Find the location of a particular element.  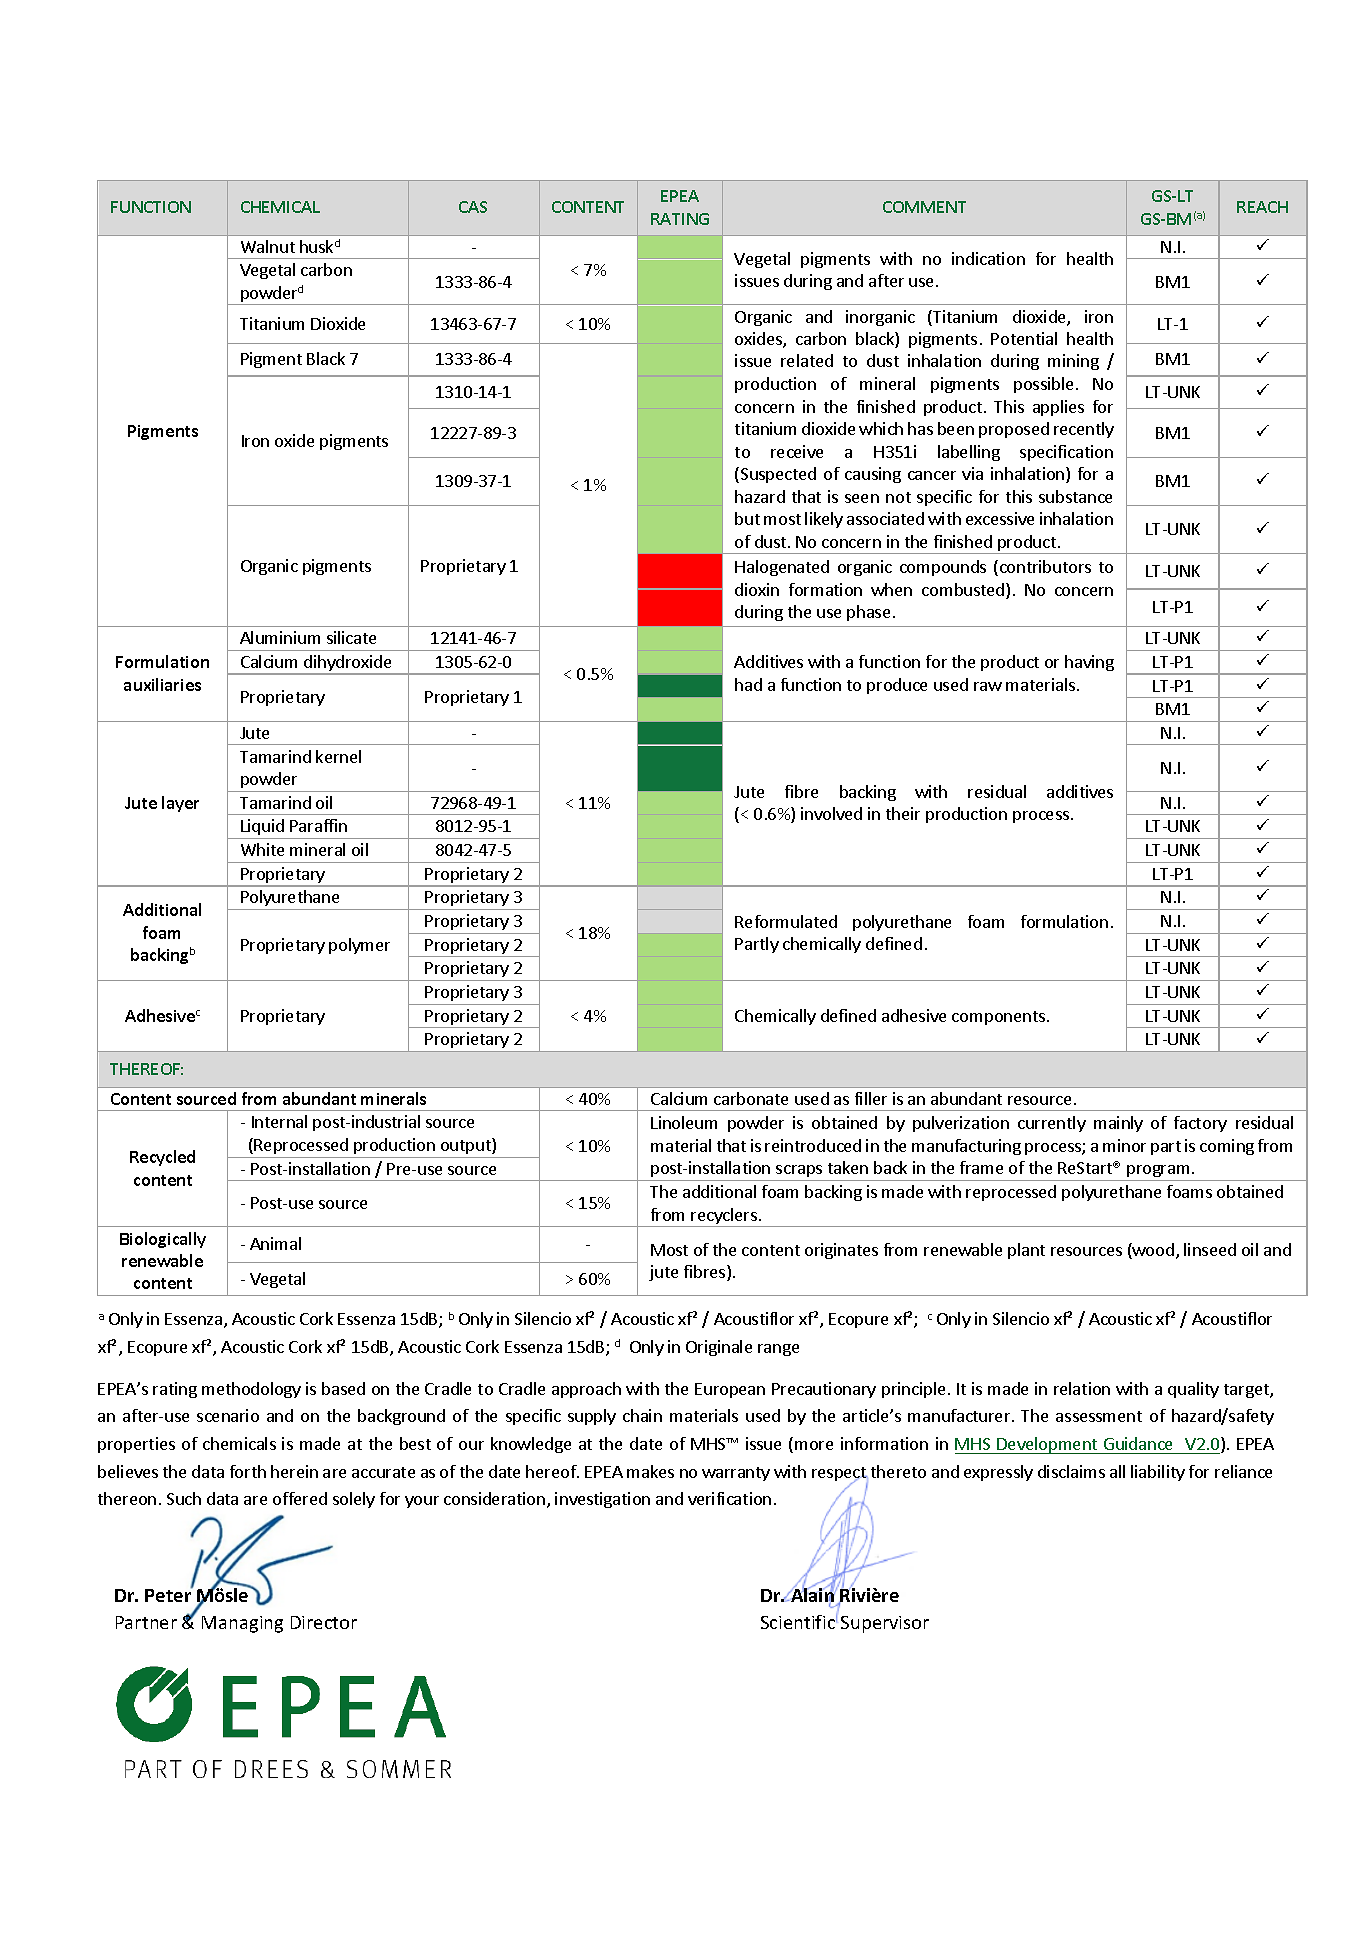

Alain is located at coordinates (812, 1595).
